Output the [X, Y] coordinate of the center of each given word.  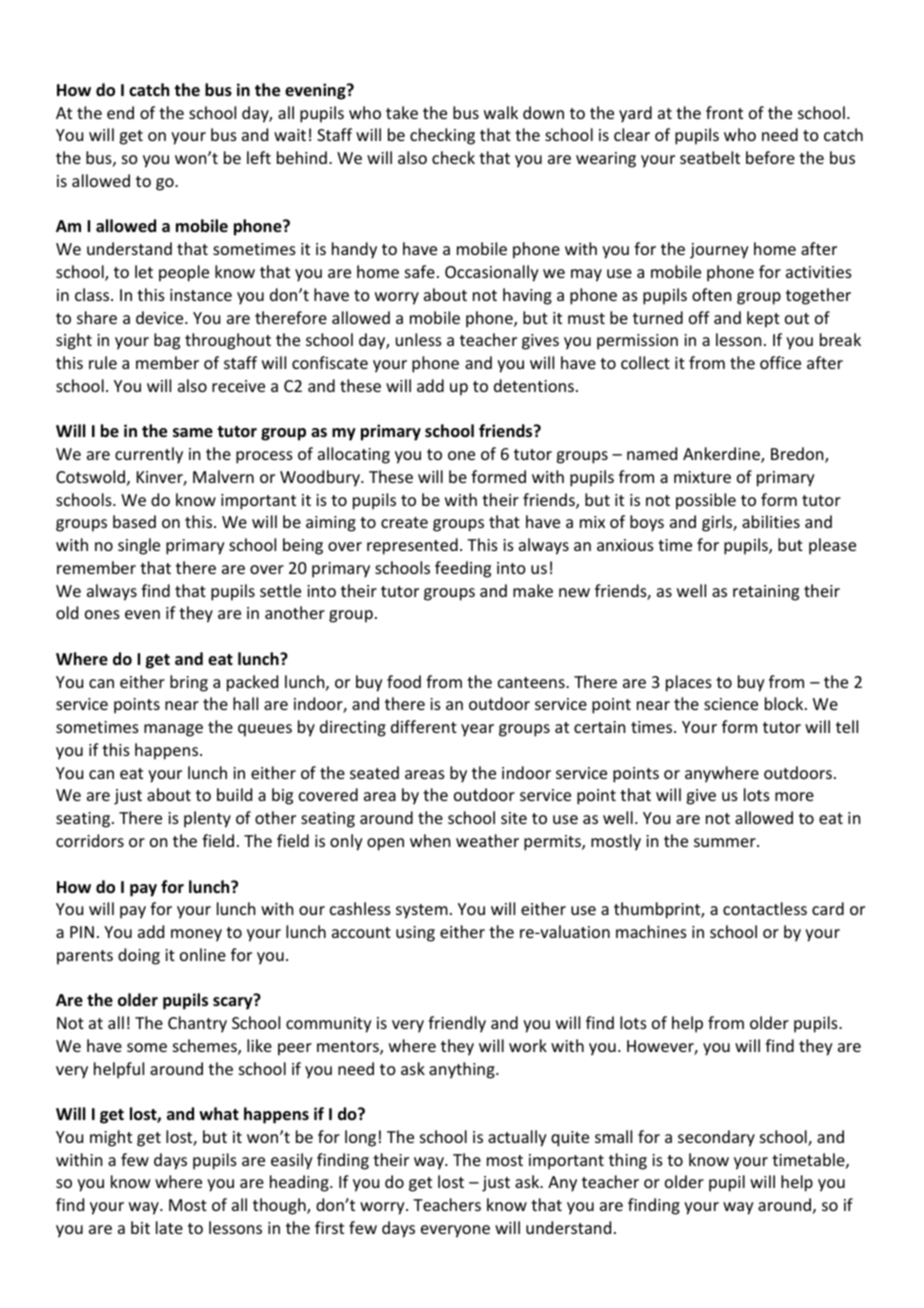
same [193, 433]
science [731, 704]
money [196, 935]
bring [189, 683]
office [780, 362]
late [169, 1227]
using [415, 934]
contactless [765, 908]
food [404, 681]
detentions [534, 385]
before [770, 157]
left [259, 157]
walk [501, 112]
